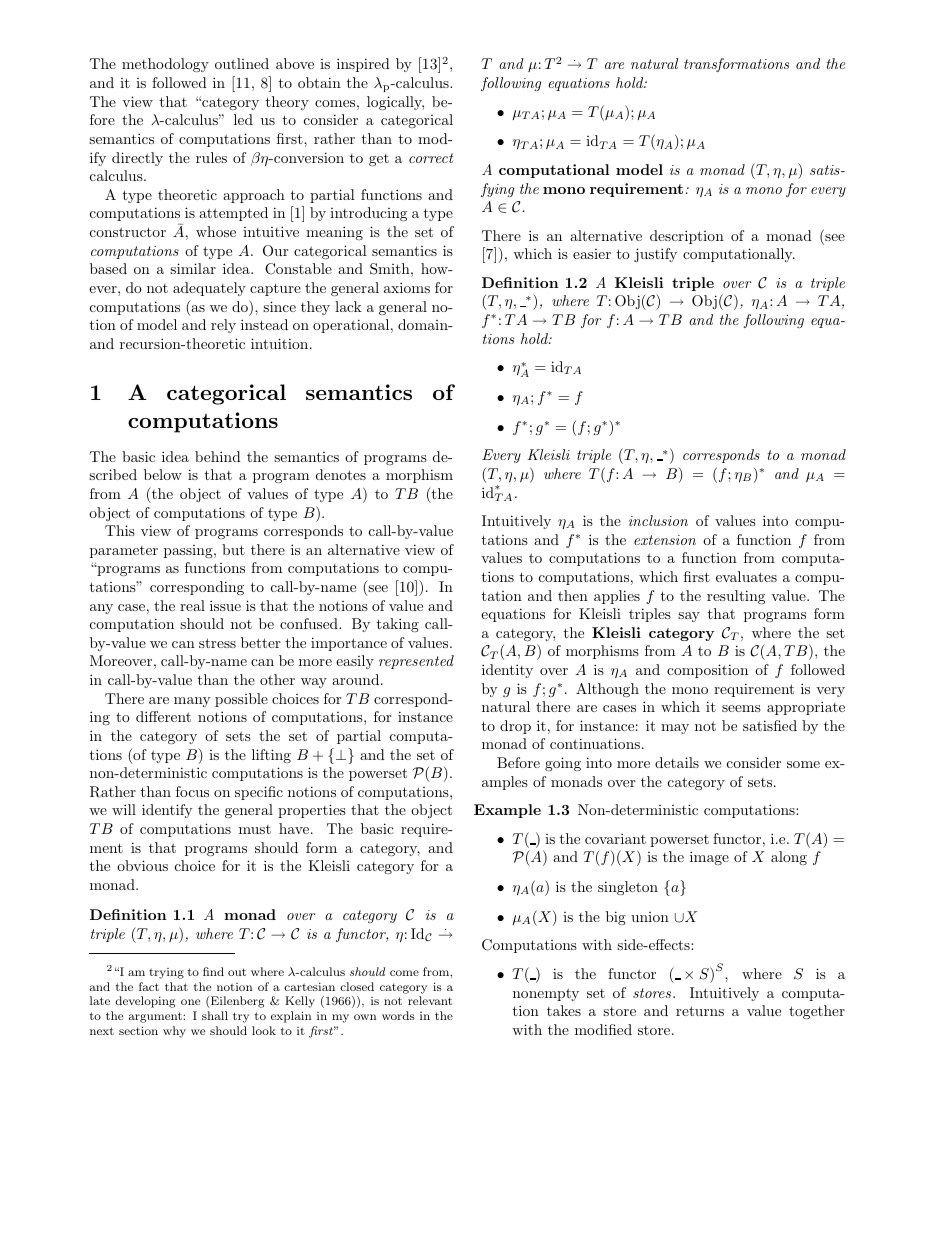  What do you see at coordinates (507, 671) in the document?
I see `identity` at bounding box center [507, 671].
